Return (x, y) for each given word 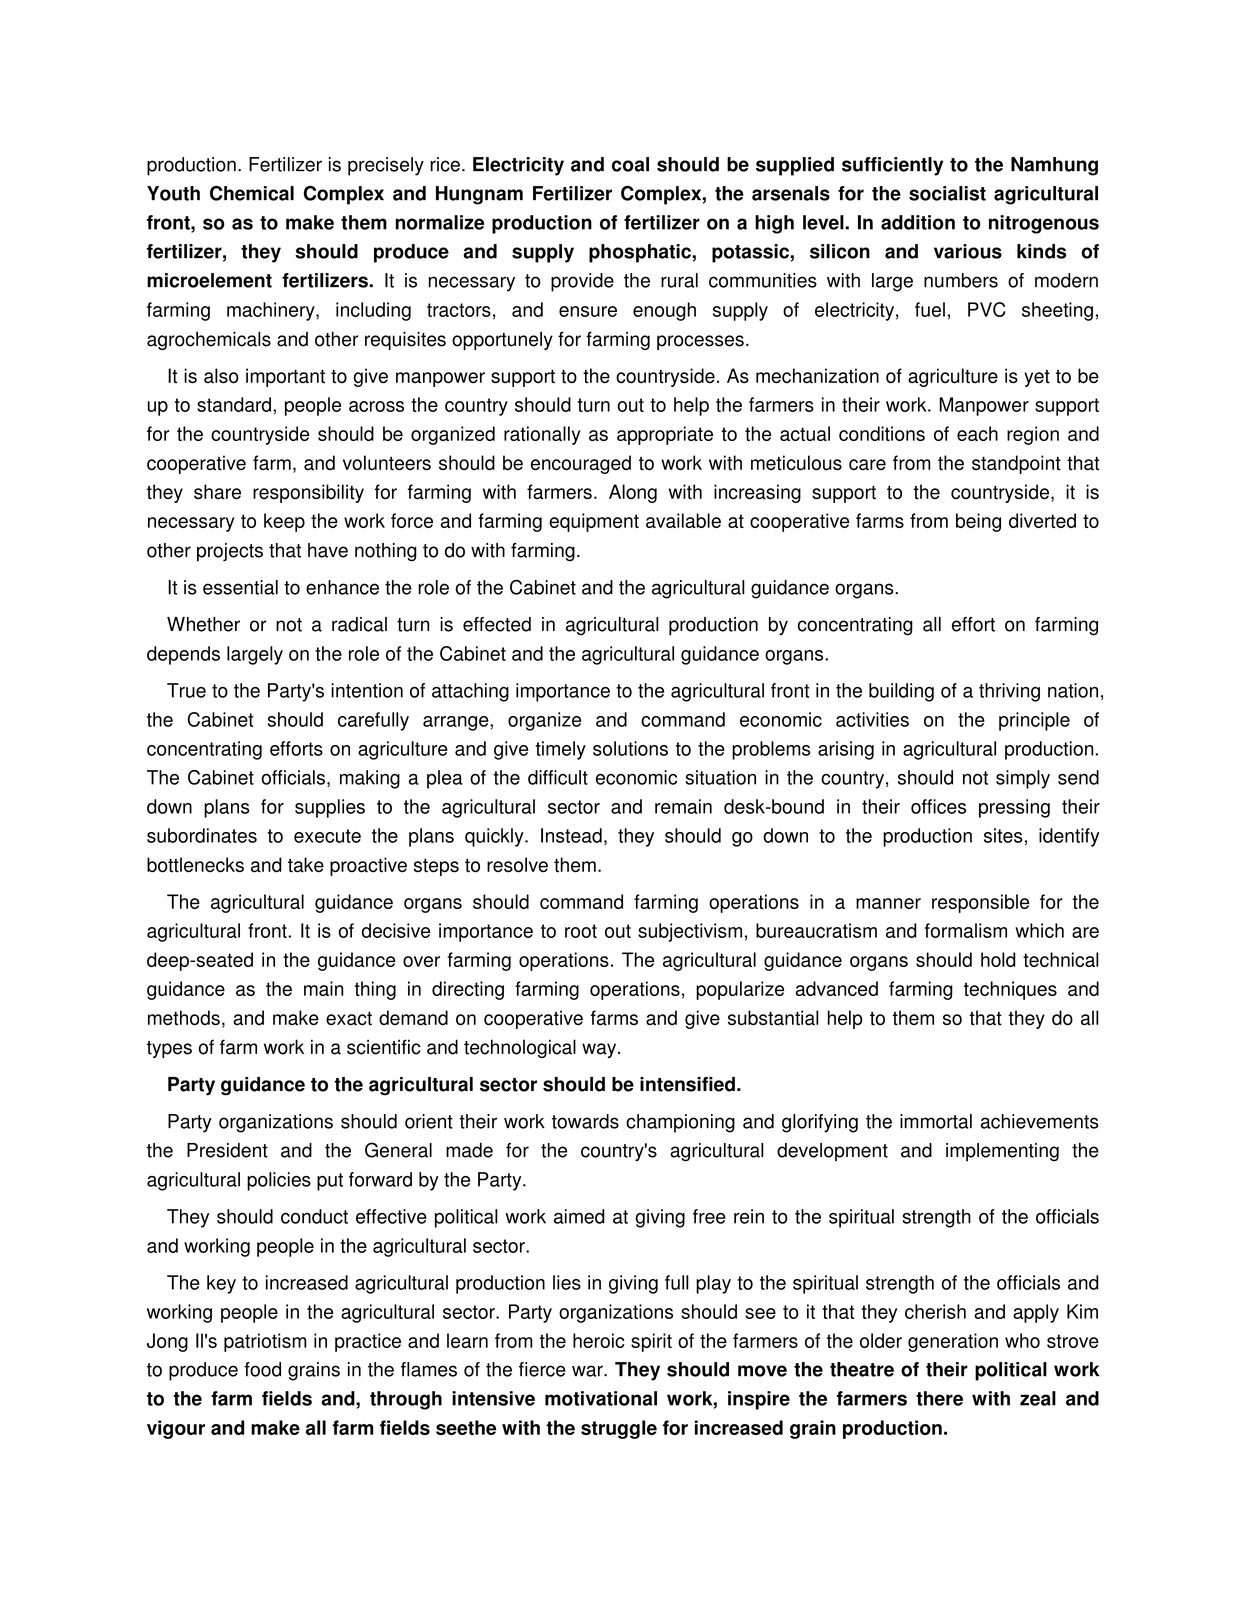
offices (938, 806)
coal (630, 164)
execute (327, 836)
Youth (173, 193)
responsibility (308, 493)
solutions (630, 748)
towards (585, 1121)
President (227, 1150)
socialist (947, 193)
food (262, 1369)
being (978, 522)
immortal (936, 1121)
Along (633, 493)
